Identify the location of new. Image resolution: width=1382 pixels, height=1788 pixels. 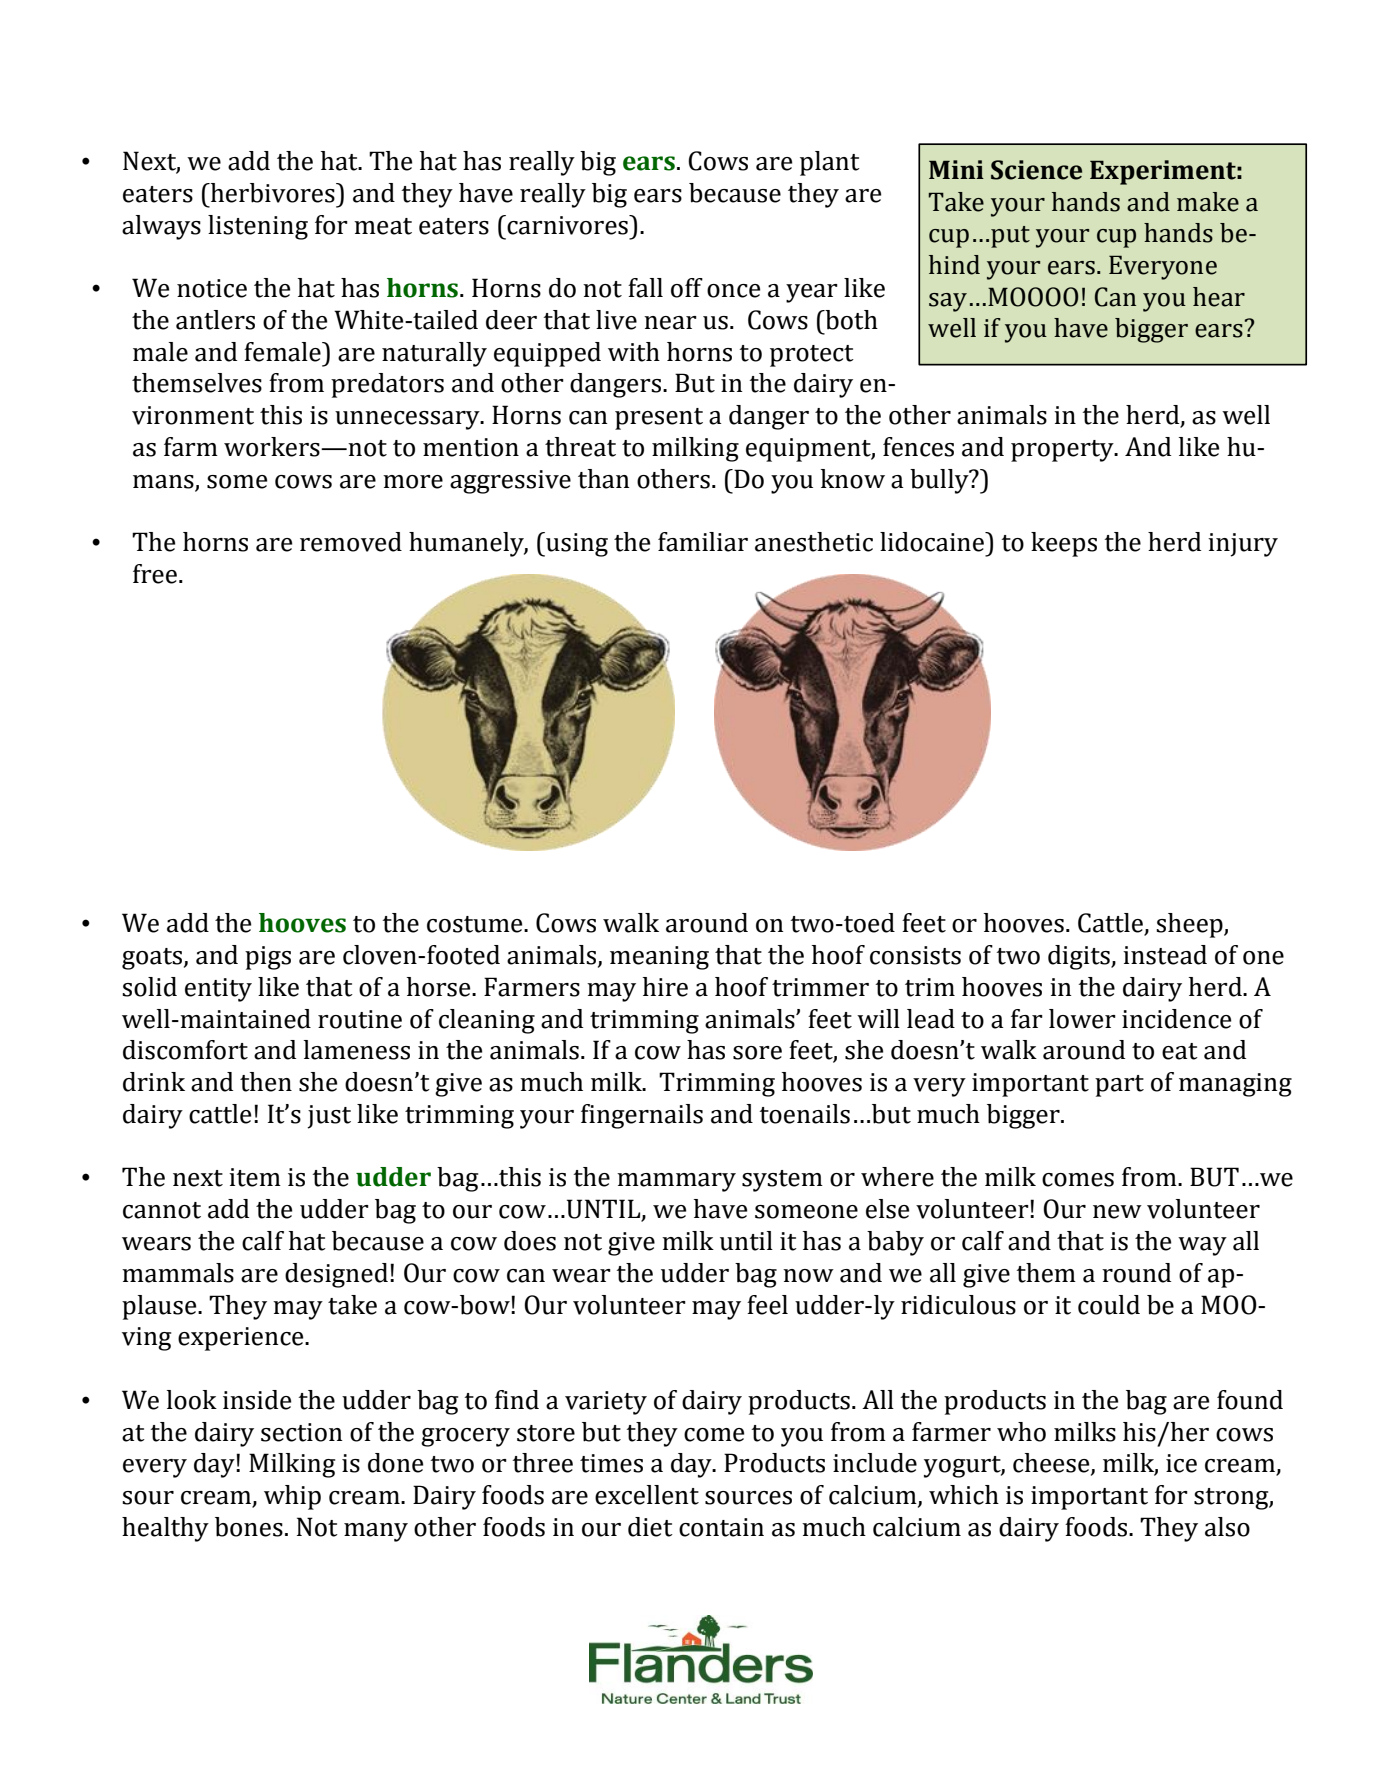
(1117, 1212).
